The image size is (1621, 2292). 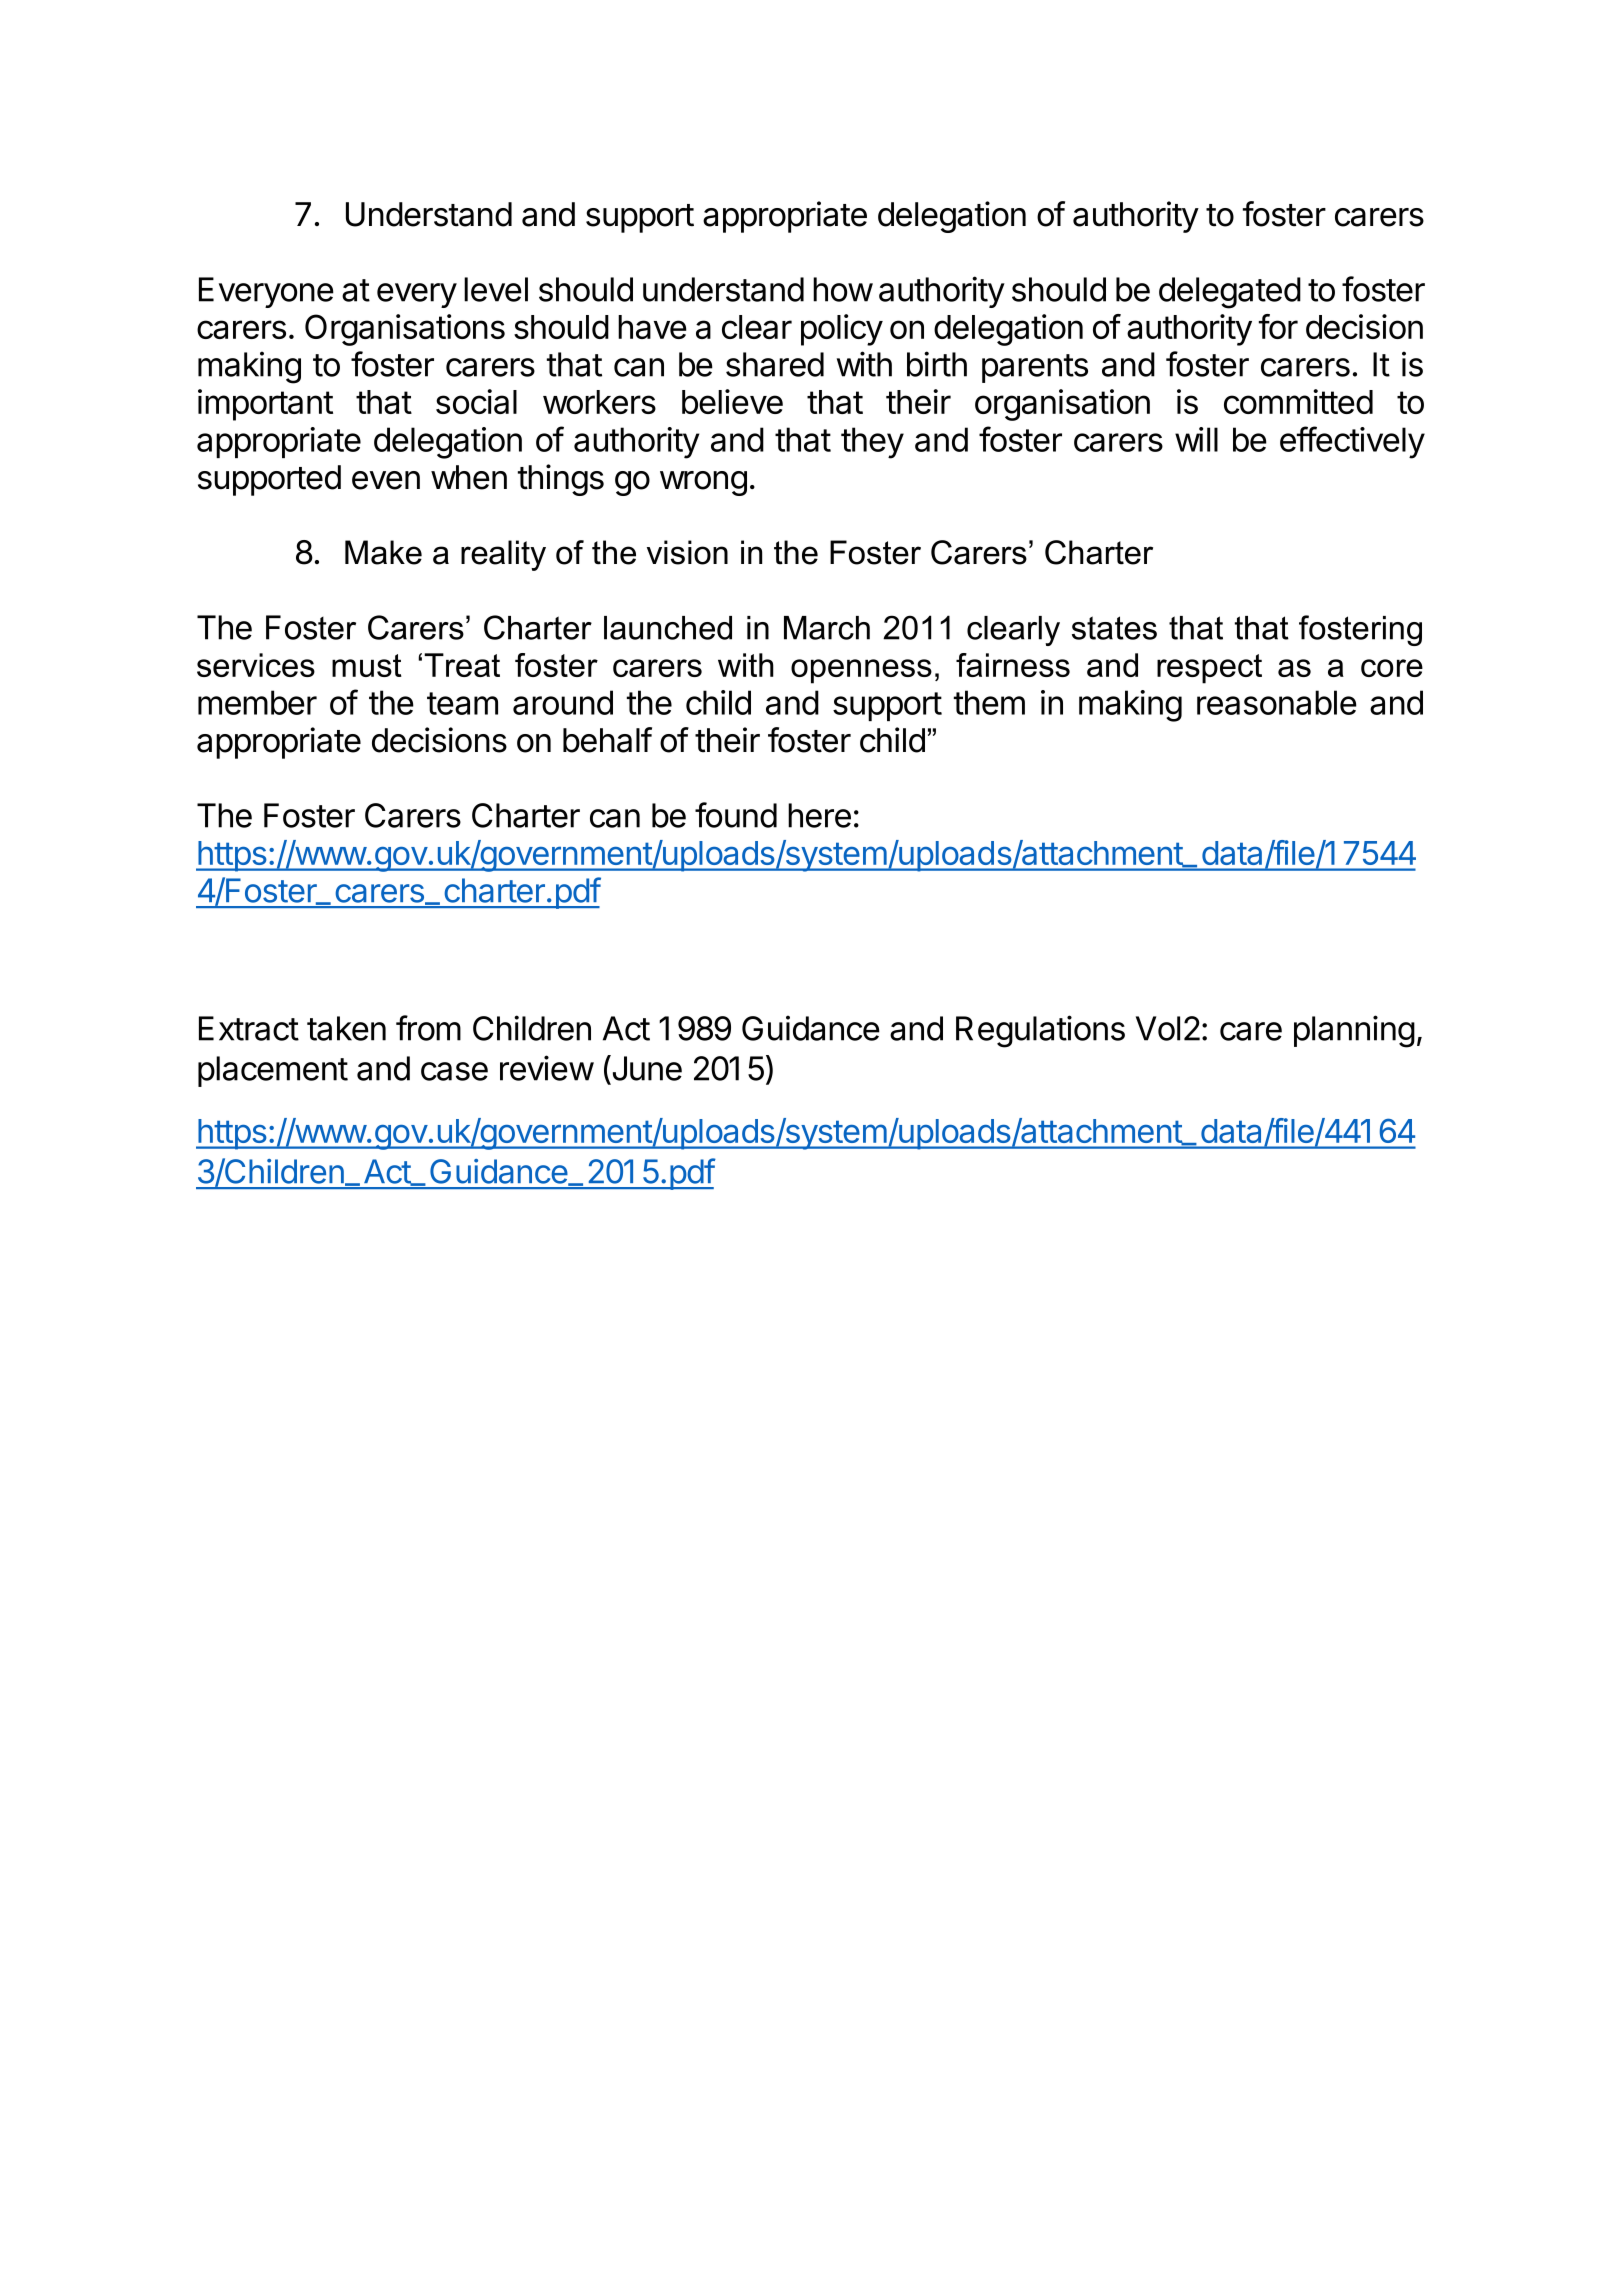 What do you see at coordinates (646, 1069) in the screenshot?
I see `June` at bounding box center [646, 1069].
